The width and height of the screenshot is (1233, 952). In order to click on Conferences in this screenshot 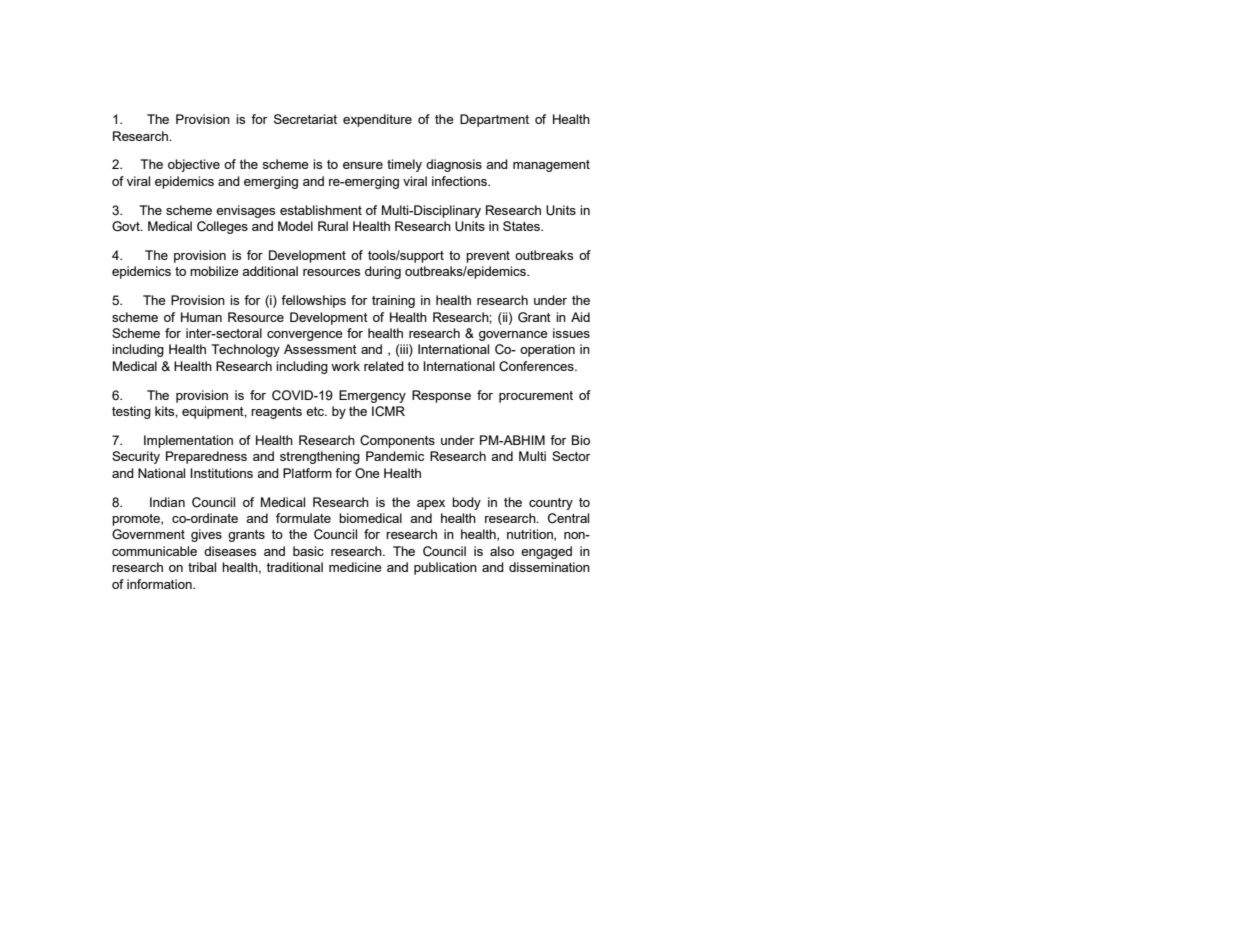, I will do `click(537, 366)`.
